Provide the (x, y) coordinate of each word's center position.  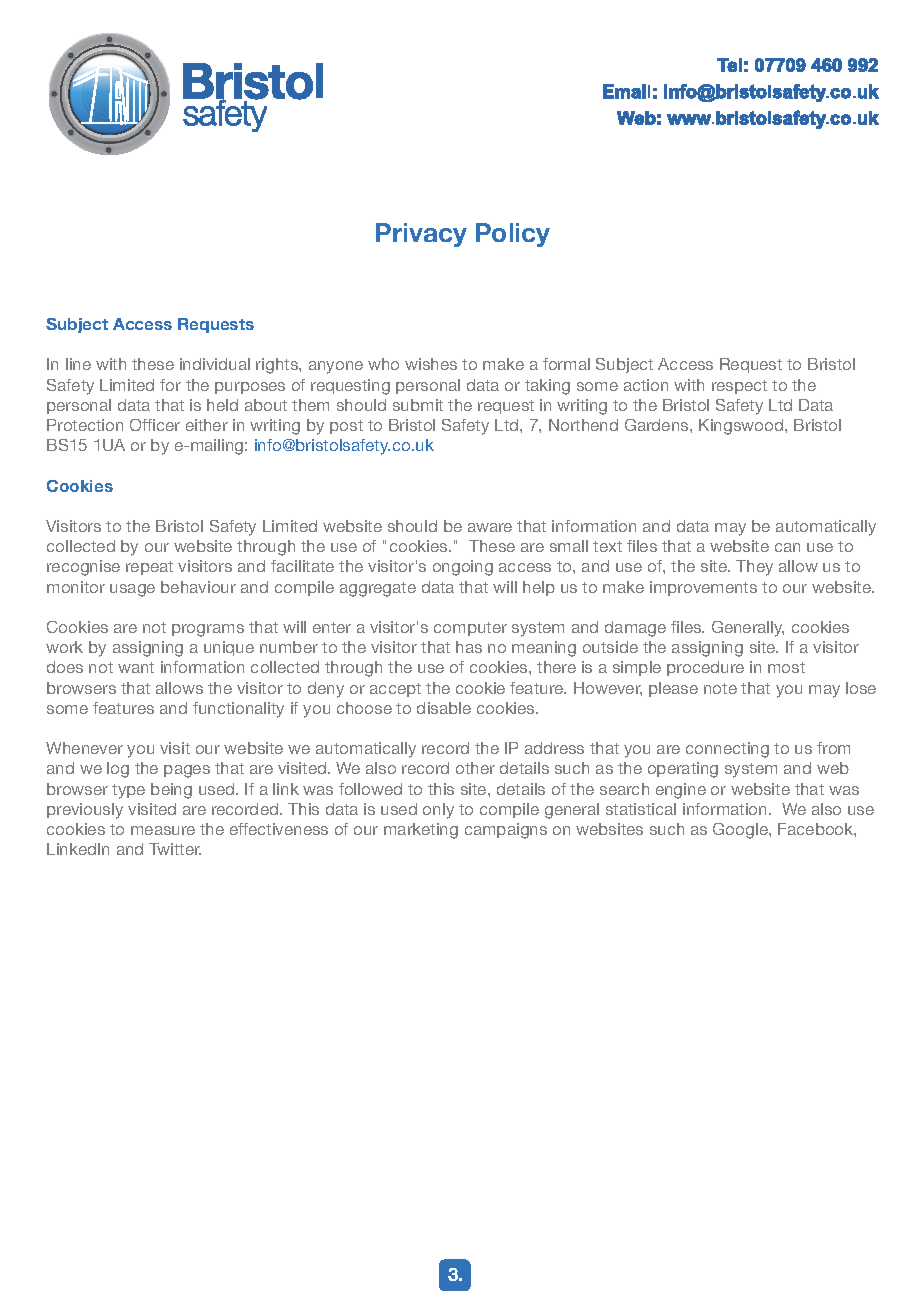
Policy (513, 235)
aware (490, 527)
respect (739, 387)
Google (741, 831)
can (787, 547)
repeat (149, 568)
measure (163, 830)
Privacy (421, 235)
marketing (421, 831)
